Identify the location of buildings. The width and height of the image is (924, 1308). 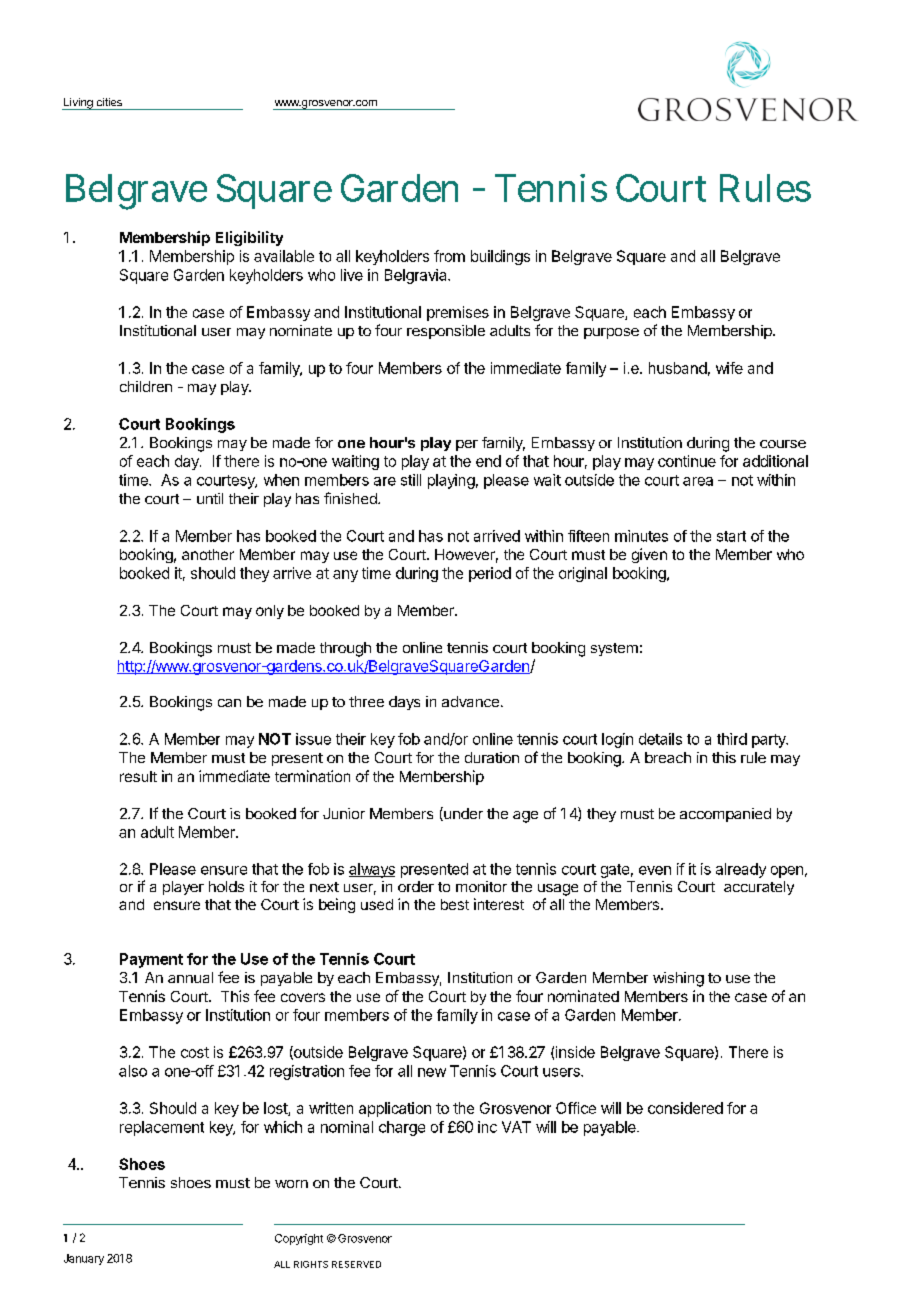
(500, 257).
